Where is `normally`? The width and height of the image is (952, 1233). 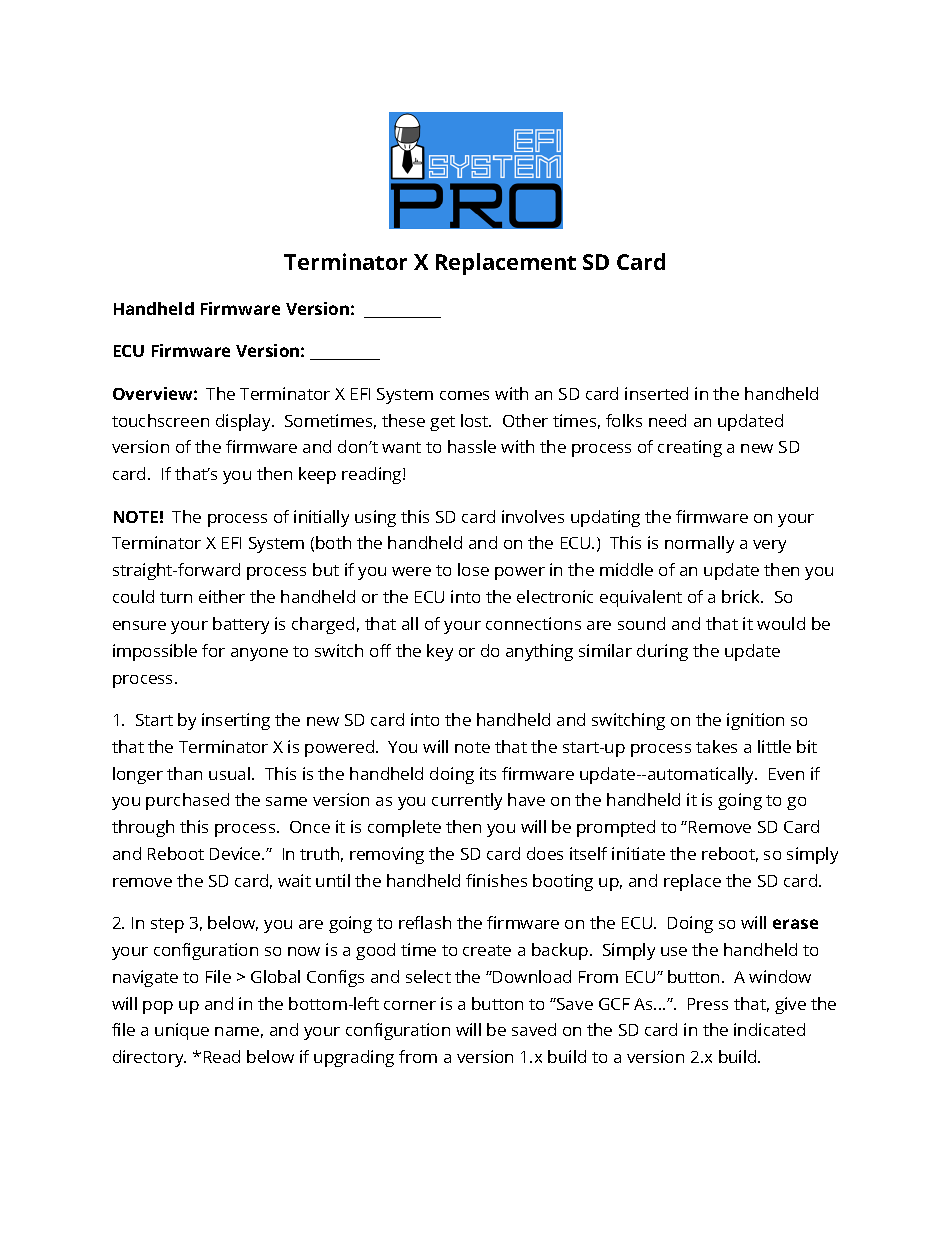
normally is located at coordinates (699, 544).
